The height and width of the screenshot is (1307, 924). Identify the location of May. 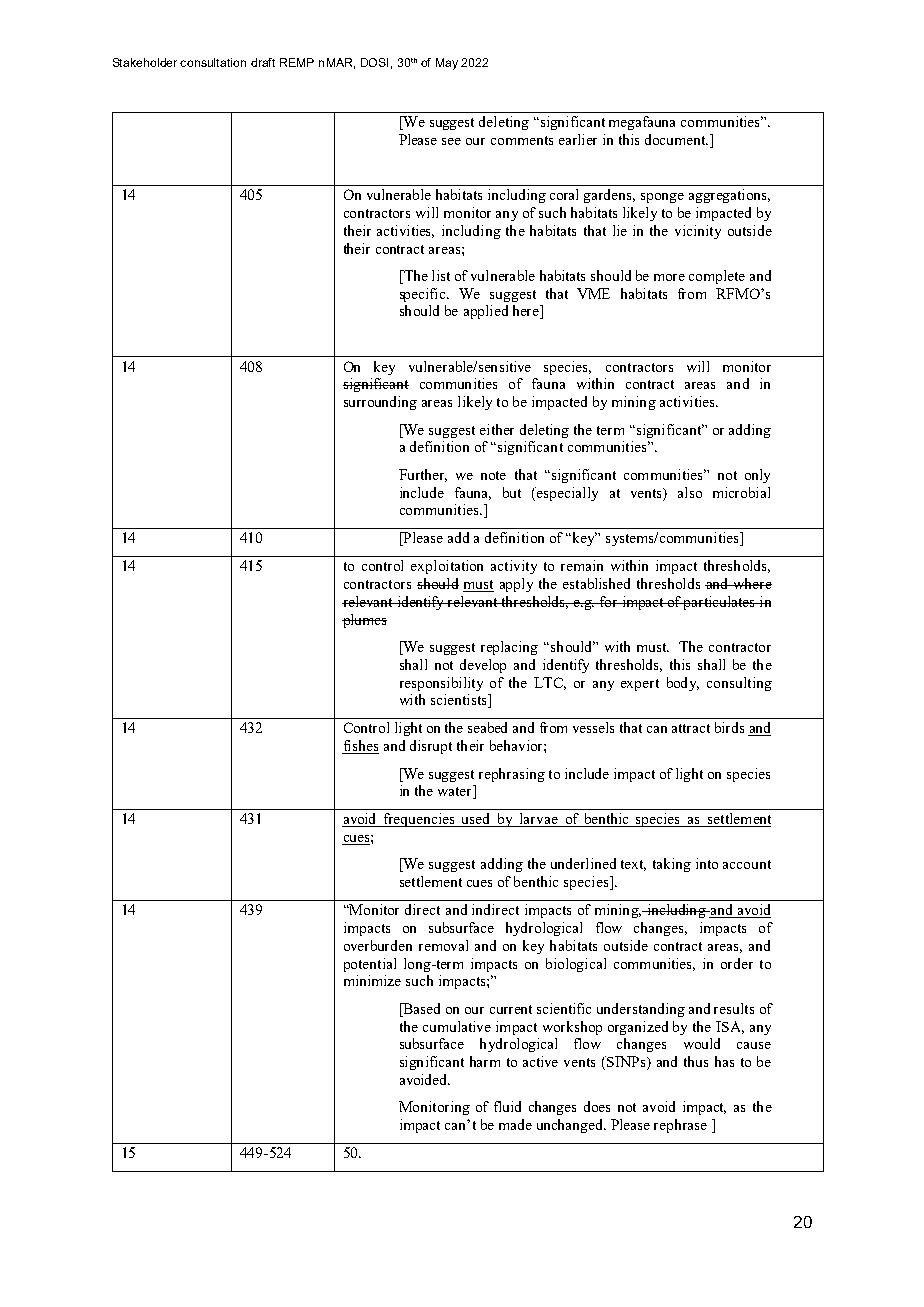
(447, 64).
